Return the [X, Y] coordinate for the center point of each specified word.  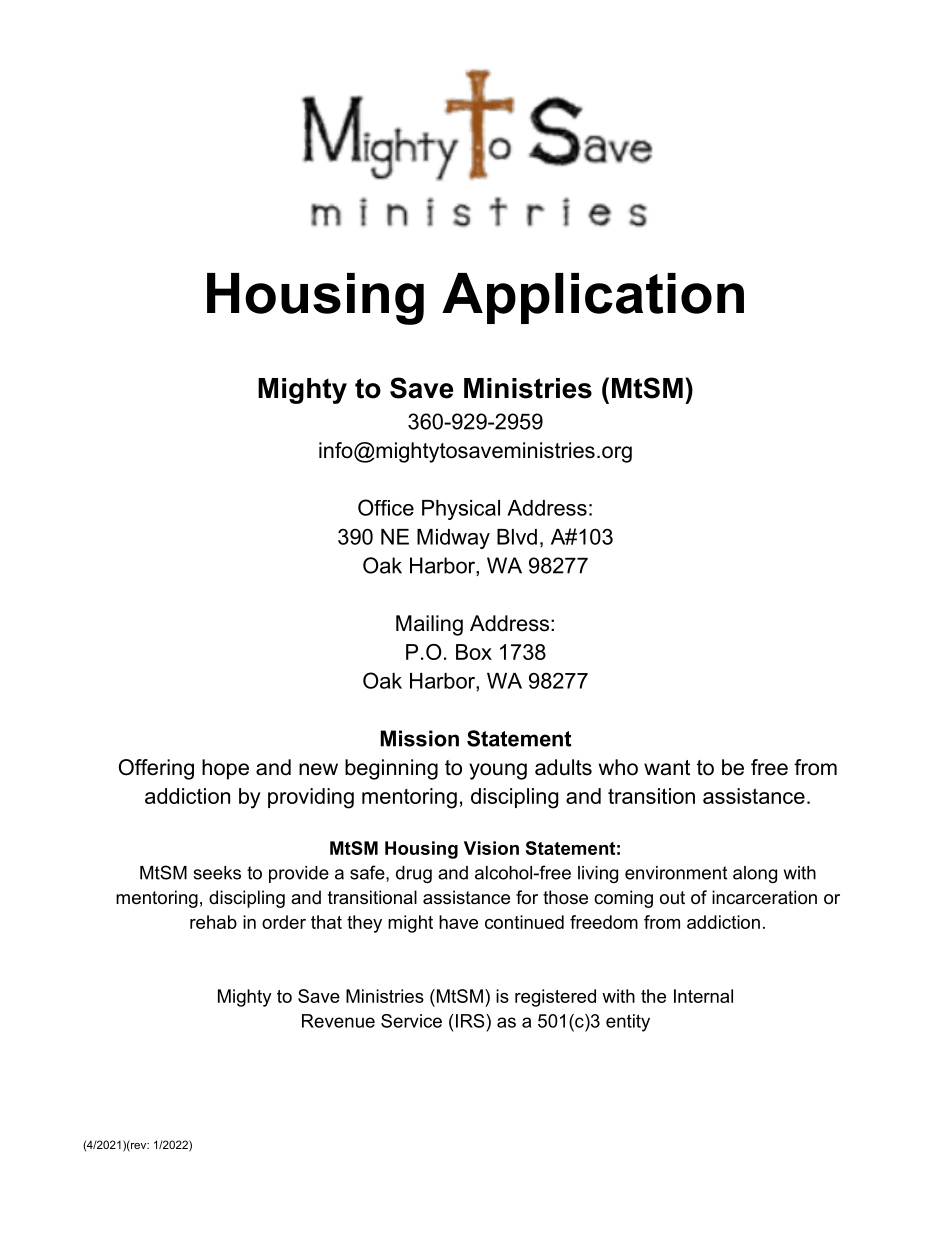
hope [225, 769]
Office [386, 507]
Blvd [517, 537]
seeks [217, 873]
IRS [470, 1021]
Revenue [338, 1021]
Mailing [429, 625]
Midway [453, 539]
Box [474, 652]
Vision [491, 848]
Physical [461, 510]
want [667, 768]
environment [676, 873]
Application [593, 298]
